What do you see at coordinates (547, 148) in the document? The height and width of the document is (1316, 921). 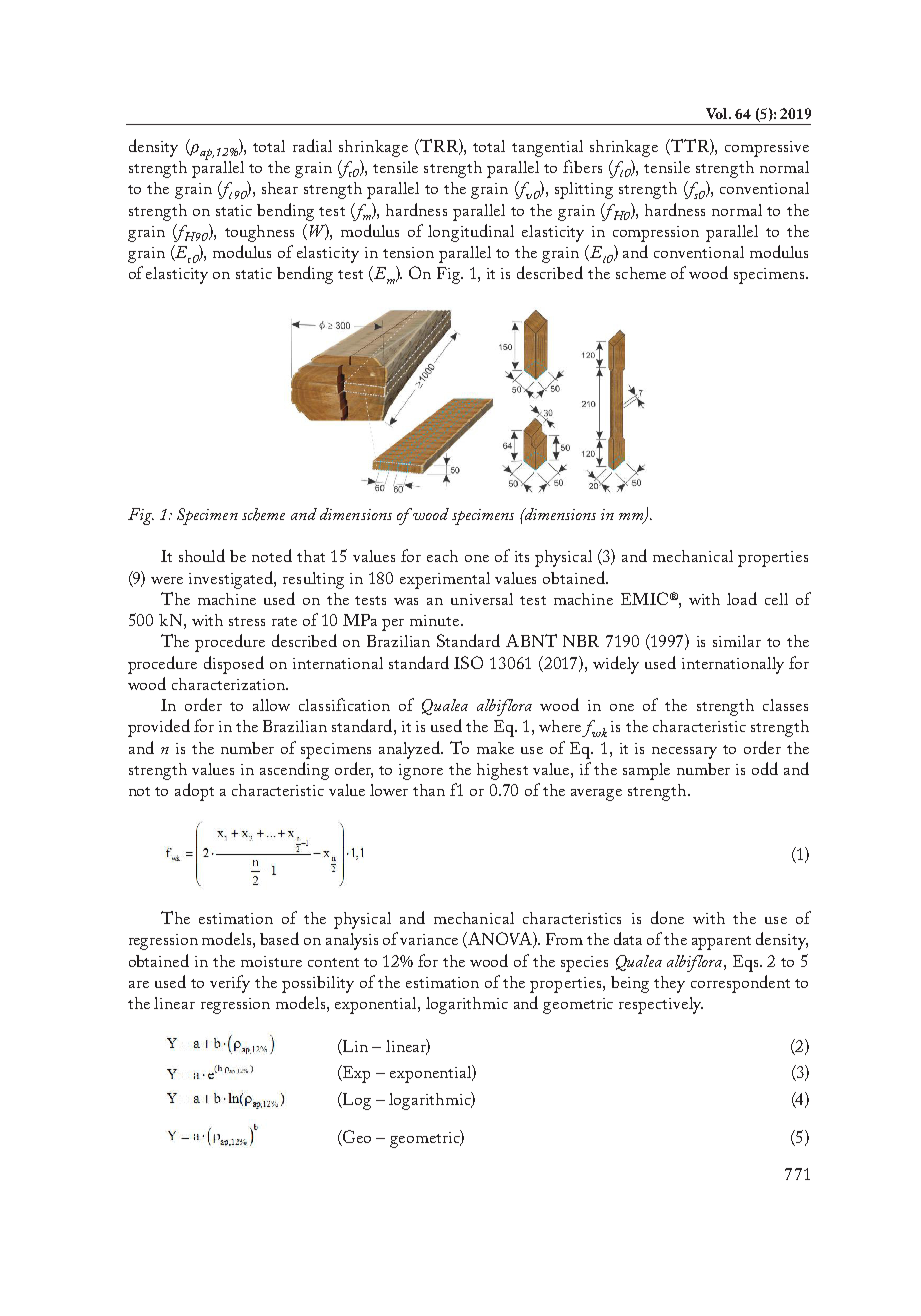 I see `tangential` at bounding box center [547, 148].
